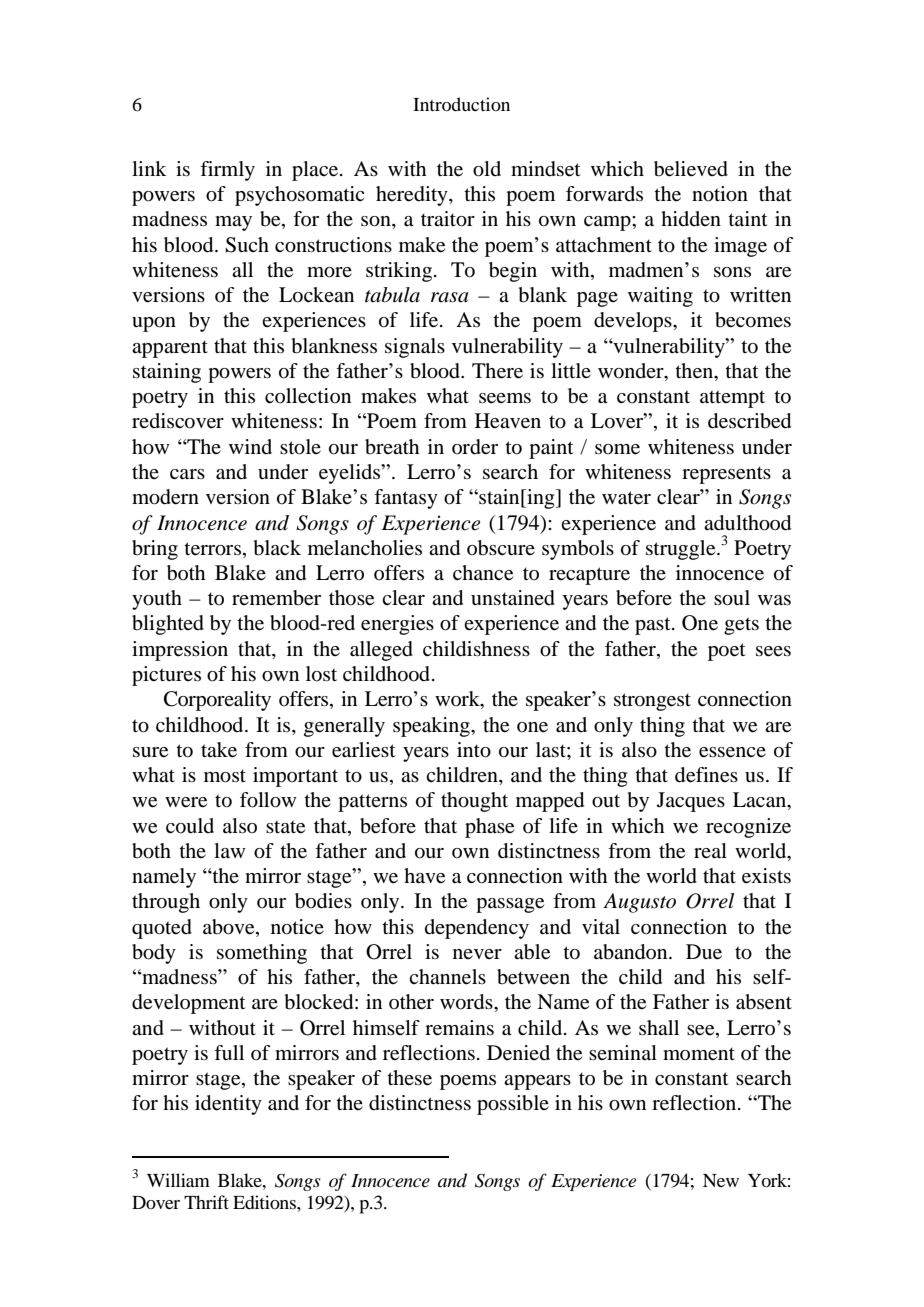 This screenshot has width=924, height=1307. Describe the element at coordinates (513, 1105) in the screenshot. I see `possible` at that location.
